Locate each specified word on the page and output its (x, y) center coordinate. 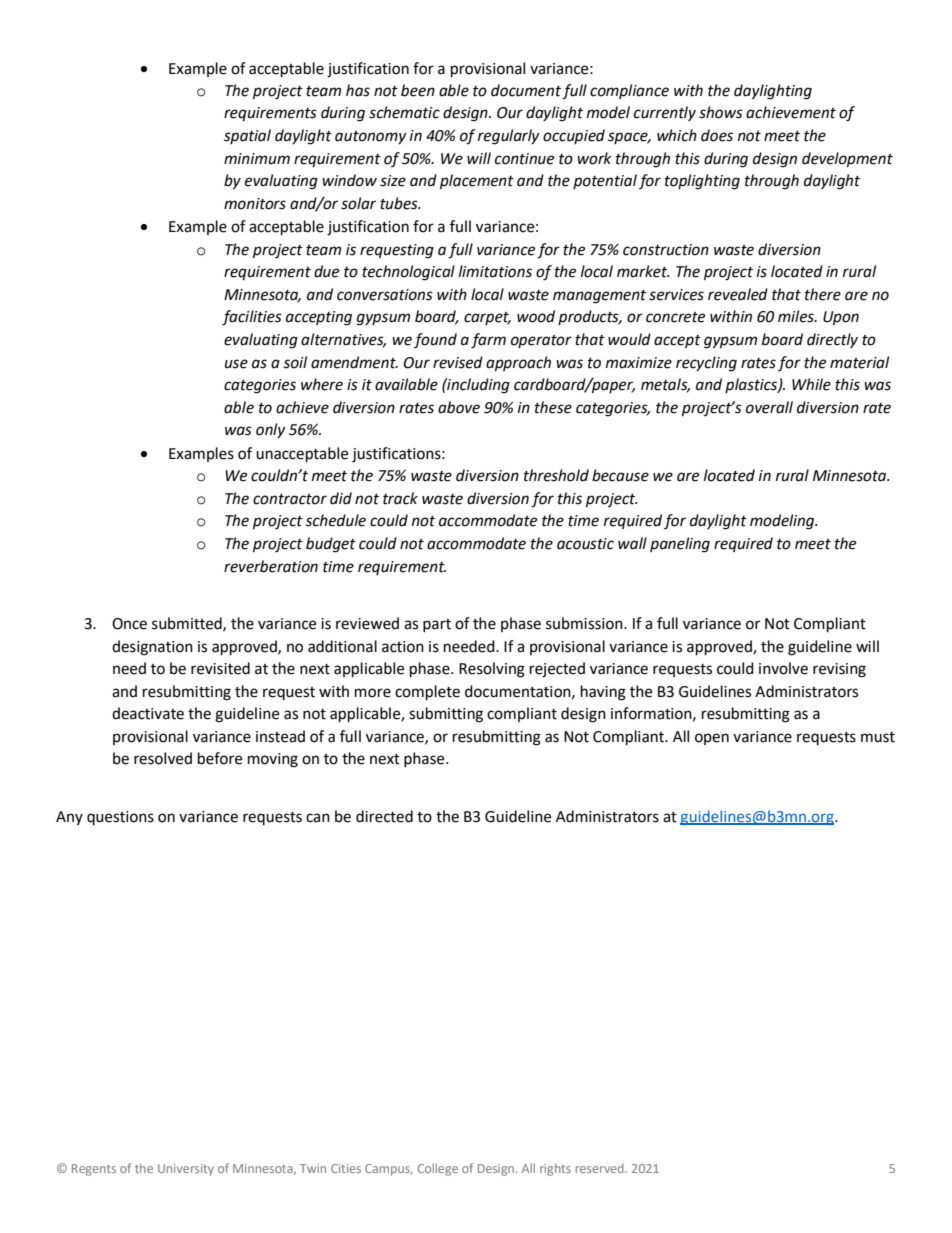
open (712, 739)
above (459, 407)
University (186, 1170)
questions (120, 818)
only (270, 430)
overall (769, 407)
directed (384, 816)
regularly (508, 137)
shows (721, 112)
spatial (247, 136)
